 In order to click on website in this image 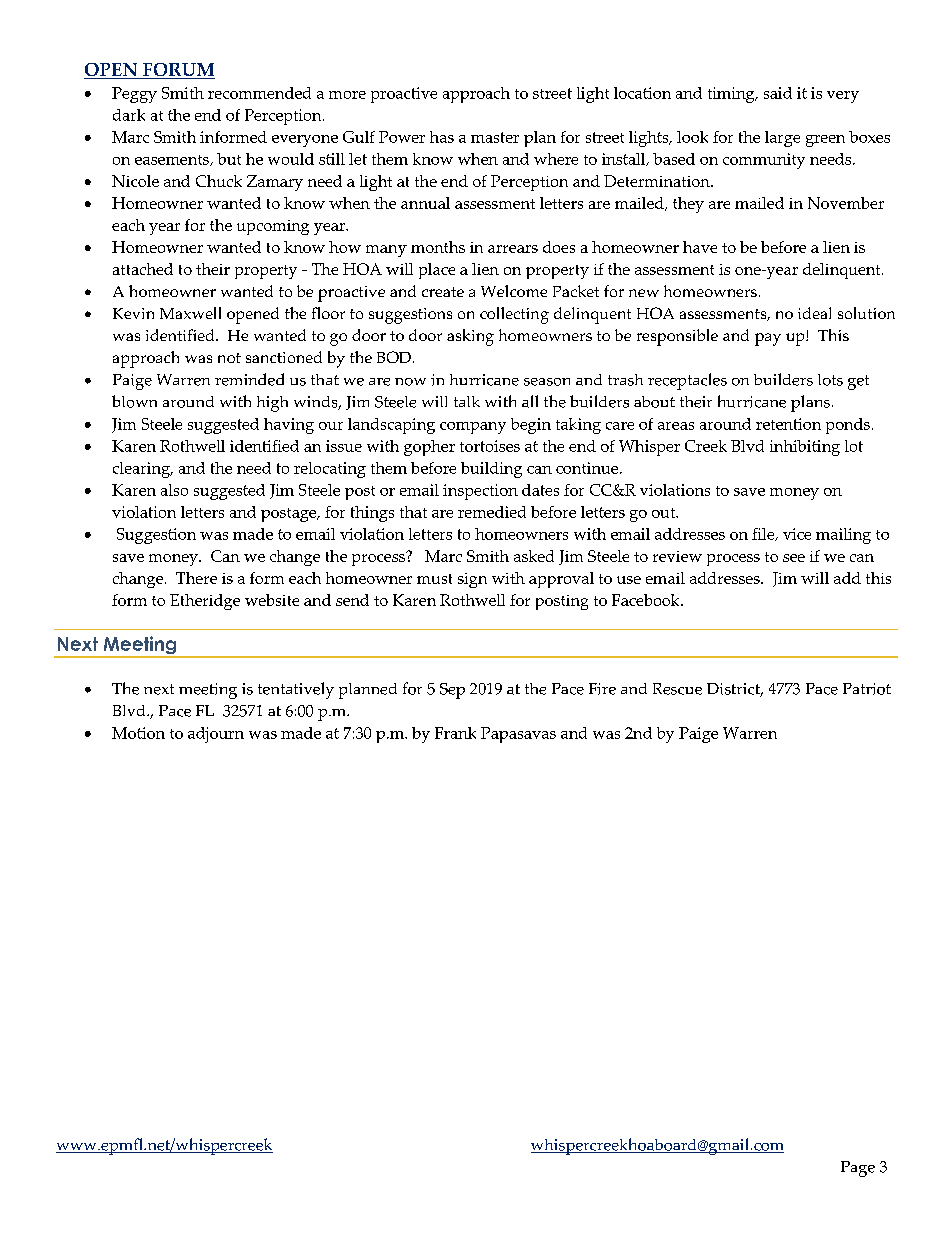, I will do `click(272, 600)`.
